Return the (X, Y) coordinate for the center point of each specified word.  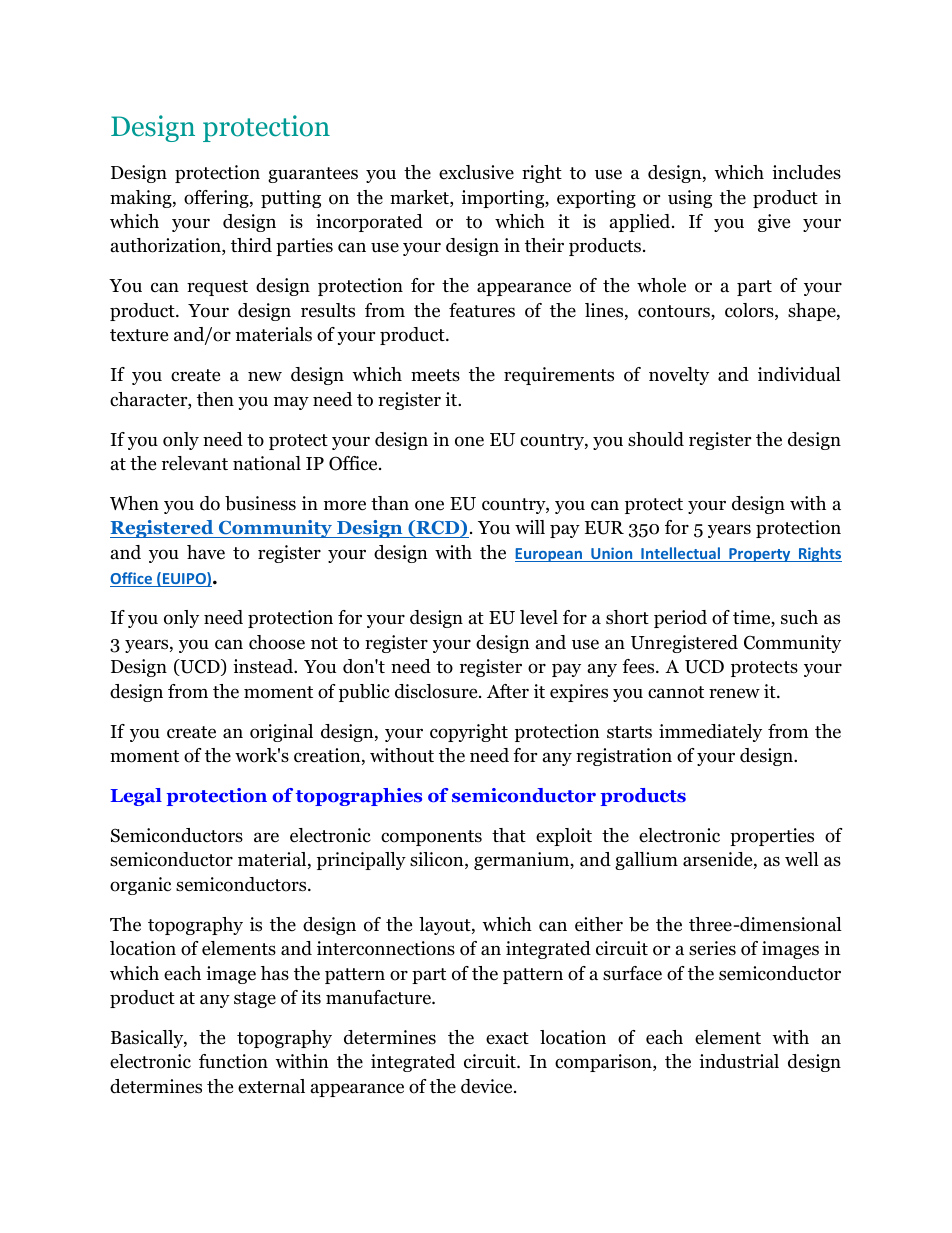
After (508, 691)
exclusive (476, 172)
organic (140, 886)
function (233, 1061)
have (206, 552)
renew (734, 693)
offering (217, 199)
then (215, 399)
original (281, 733)
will (530, 527)
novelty (679, 376)
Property (760, 555)
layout (446, 926)
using (690, 199)
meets (435, 375)
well (802, 859)
